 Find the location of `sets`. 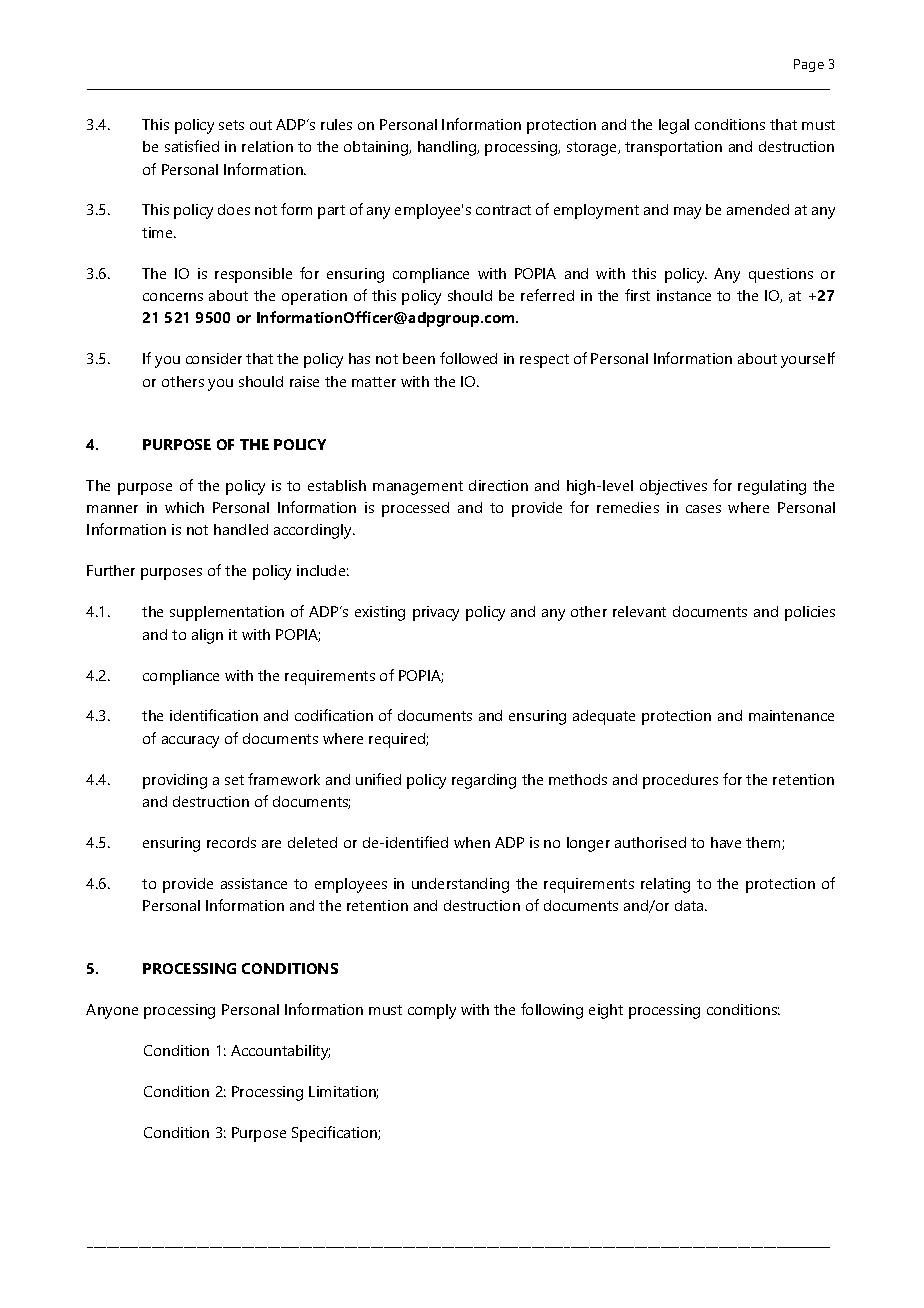

sets is located at coordinates (231, 125).
